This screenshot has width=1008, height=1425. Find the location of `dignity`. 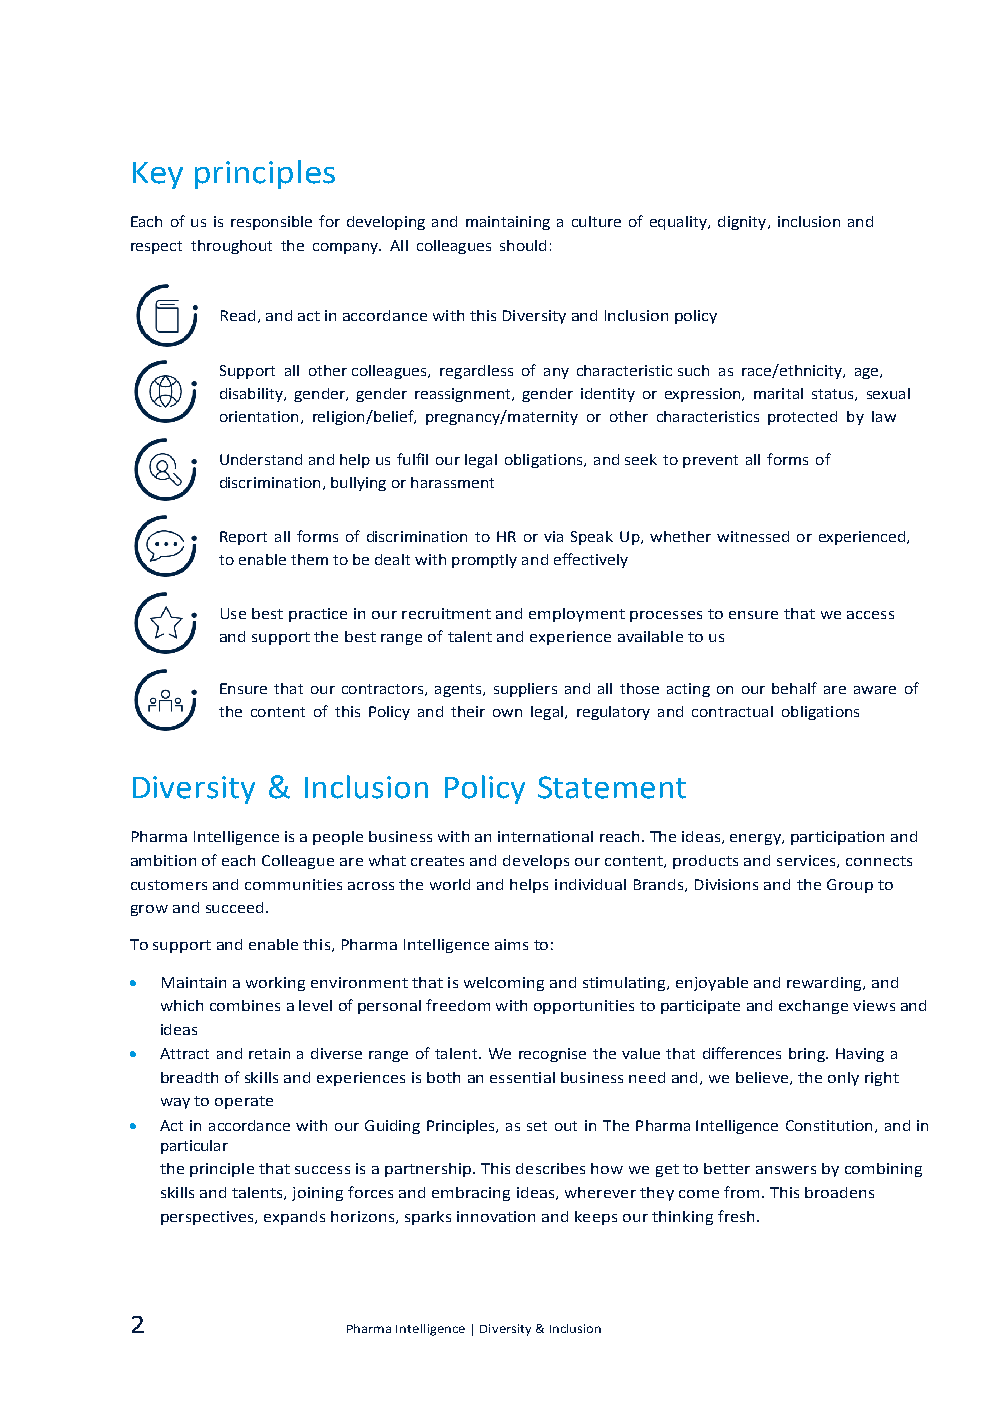

dignity is located at coordinates (743, 223).
